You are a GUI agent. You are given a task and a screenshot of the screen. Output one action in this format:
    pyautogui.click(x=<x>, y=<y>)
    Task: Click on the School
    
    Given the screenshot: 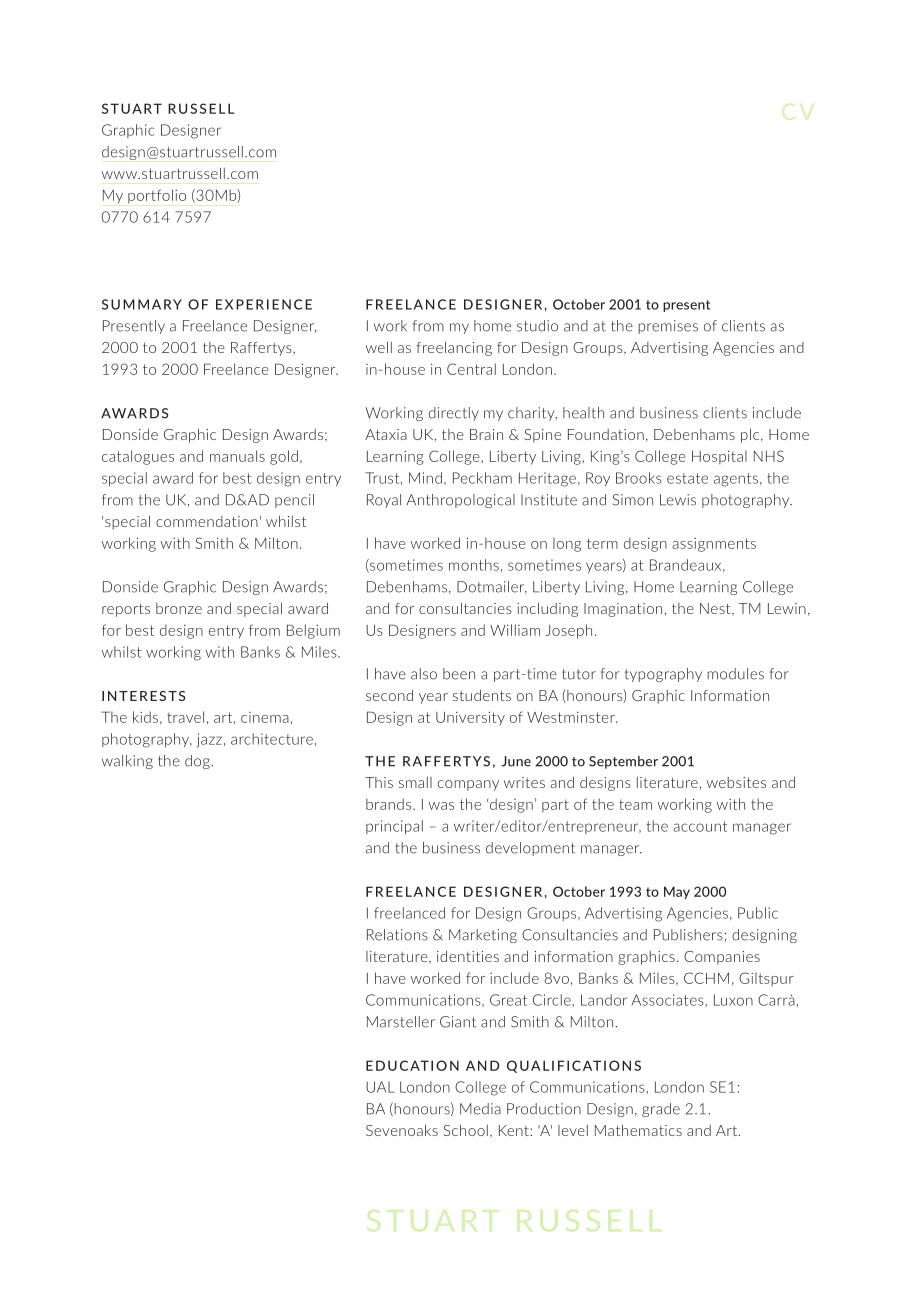 What is the action you would take?
    pyautogui.click(x=465, y=1130)
